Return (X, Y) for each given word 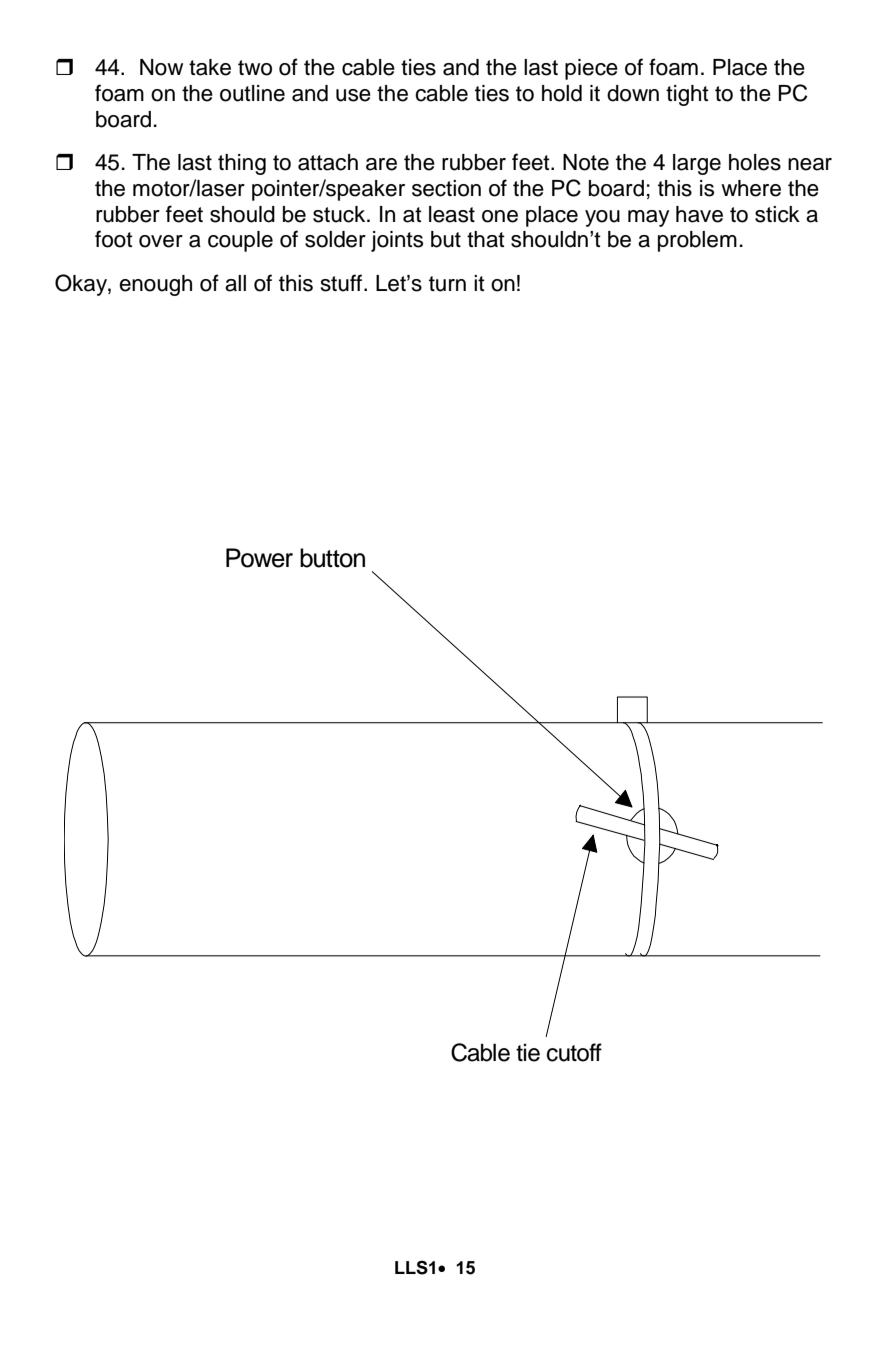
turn (447, 284)
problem (697, 241)
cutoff (574, 1052)
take (210, 67)
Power (259, 558)
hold (562, 93)
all (235, 283)
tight (687, 95)
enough (155, 285)
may (648, 218)
